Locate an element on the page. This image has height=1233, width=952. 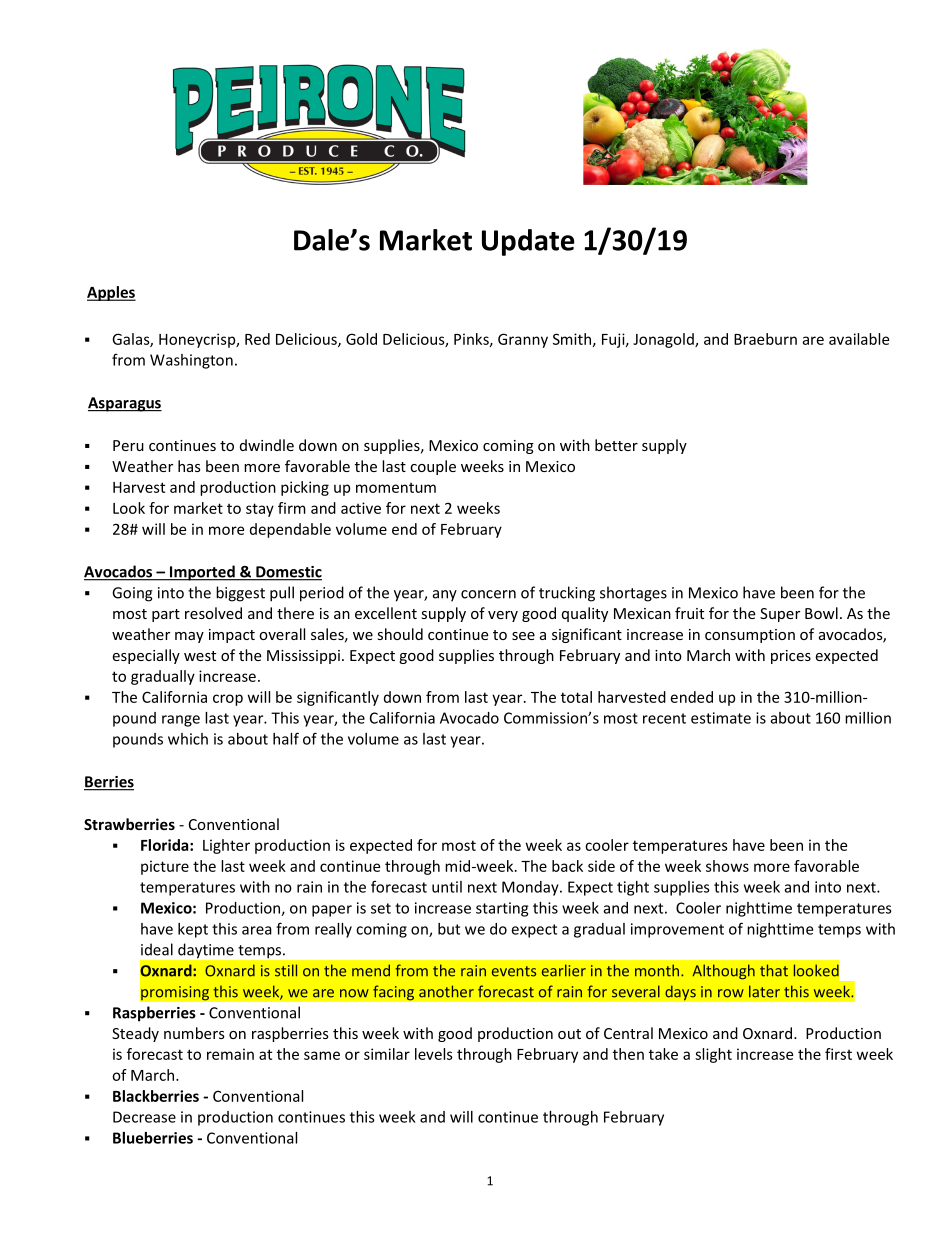
remain is located at coordinates (230, 1054).
